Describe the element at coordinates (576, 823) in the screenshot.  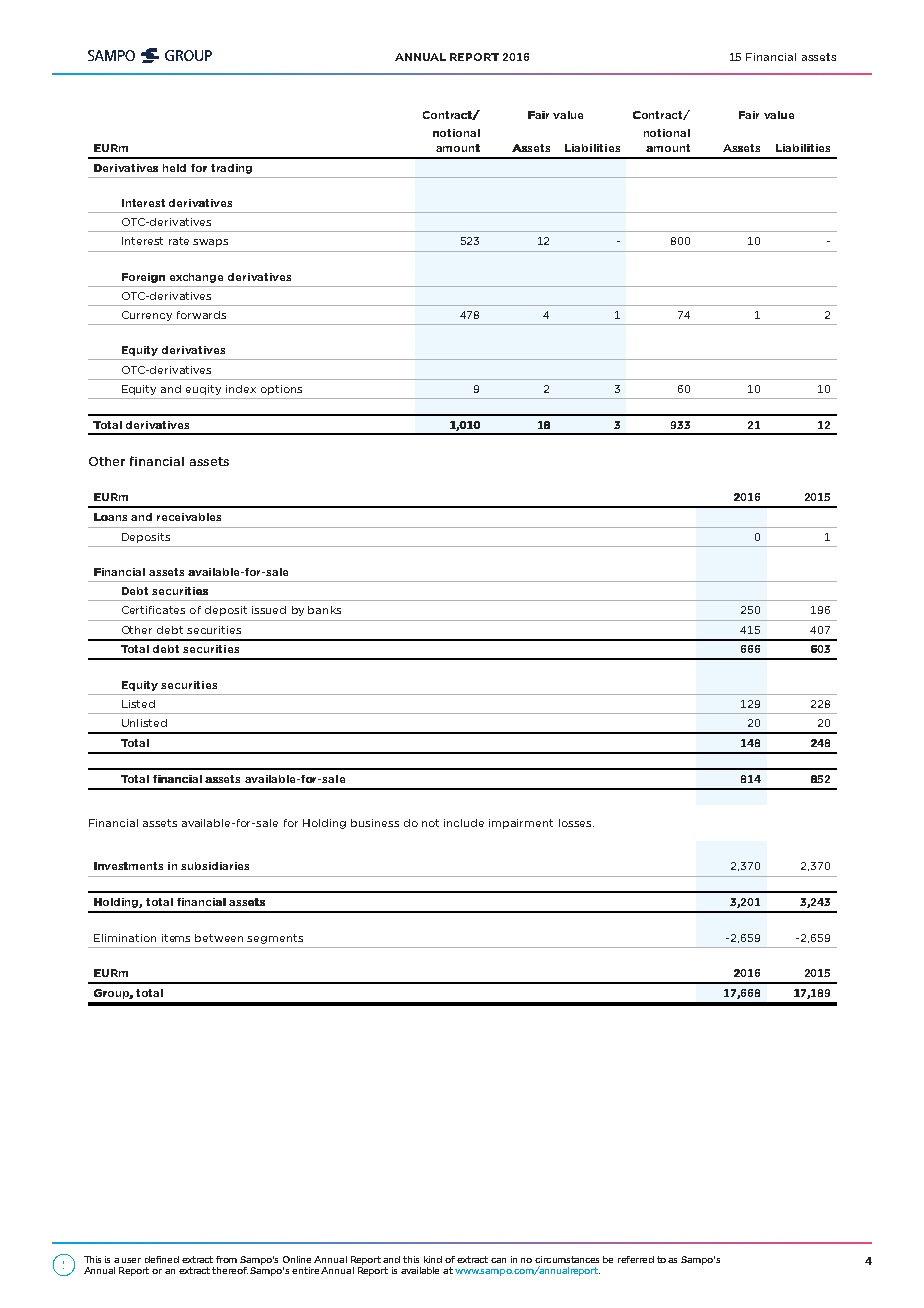
I see `losses` at that location.
